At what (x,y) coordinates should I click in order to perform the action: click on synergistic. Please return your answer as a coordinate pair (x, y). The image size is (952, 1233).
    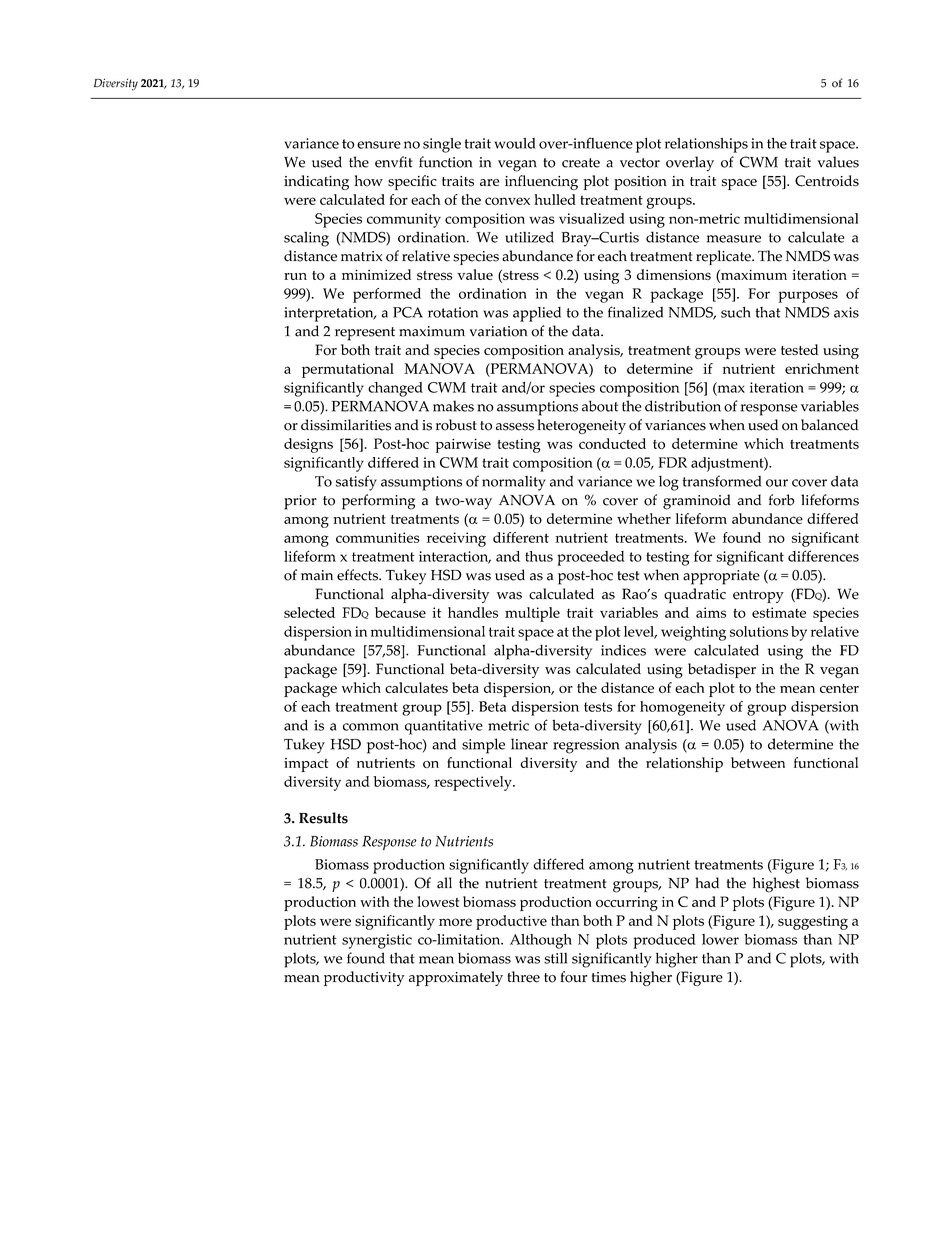
    Looking at the image, I should click on (377, 941).
